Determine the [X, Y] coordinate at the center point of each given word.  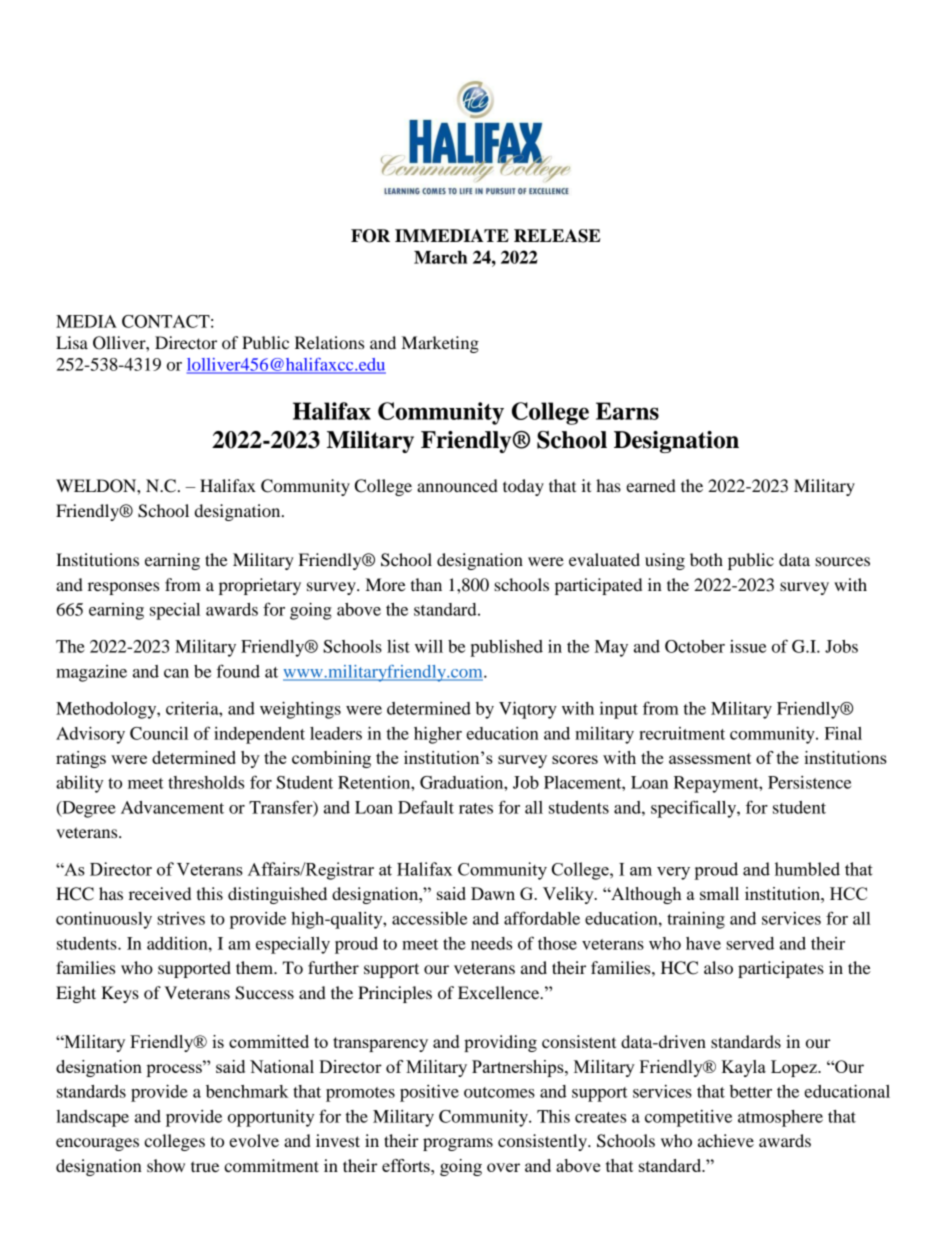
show [166, 1165]
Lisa [72, 342]
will [429, 646]
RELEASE [557, 236]
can [176, 673]
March [440, 257]
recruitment [682, 733]
